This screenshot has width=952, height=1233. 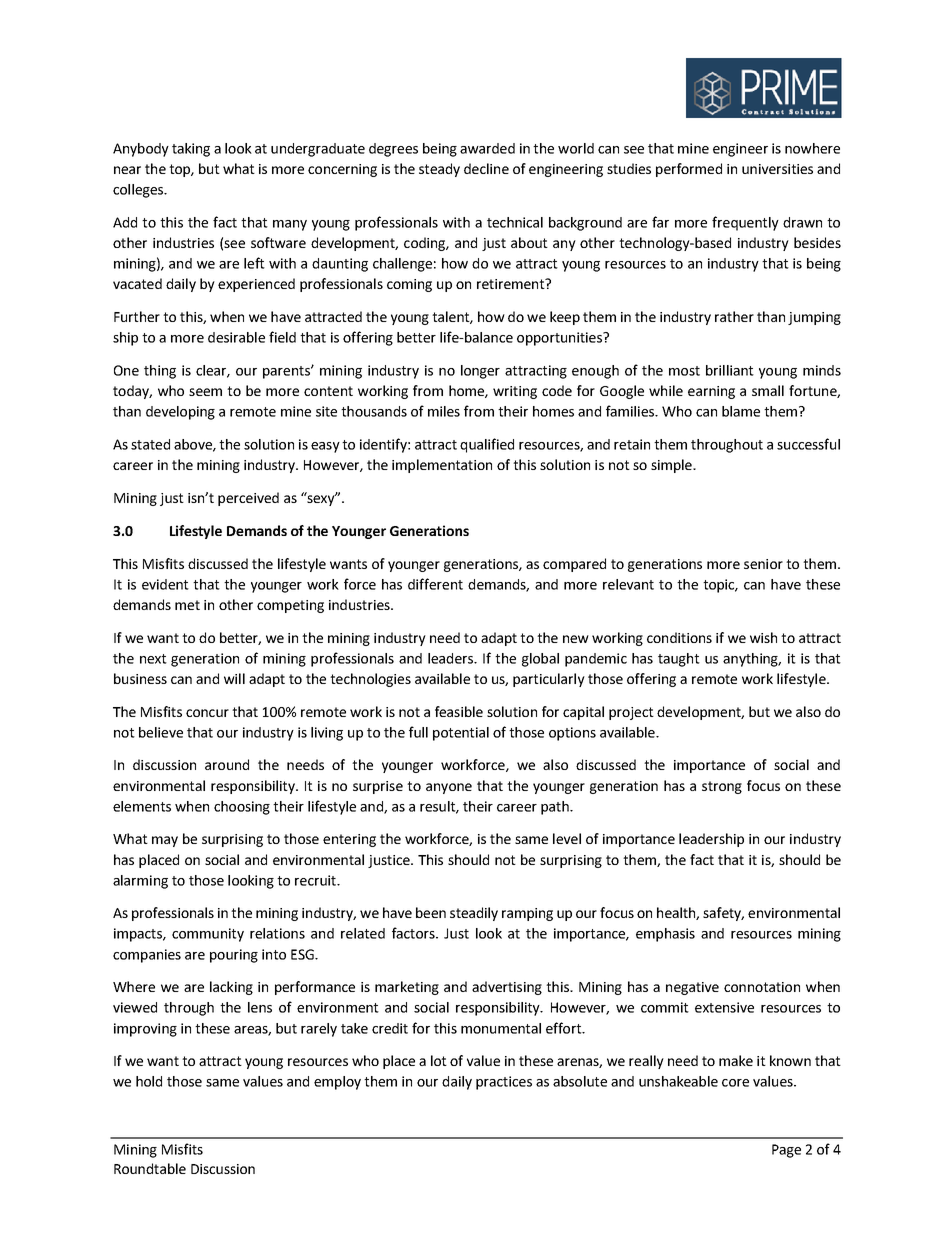 I want to click on decline, so click(x=486, y=168).
